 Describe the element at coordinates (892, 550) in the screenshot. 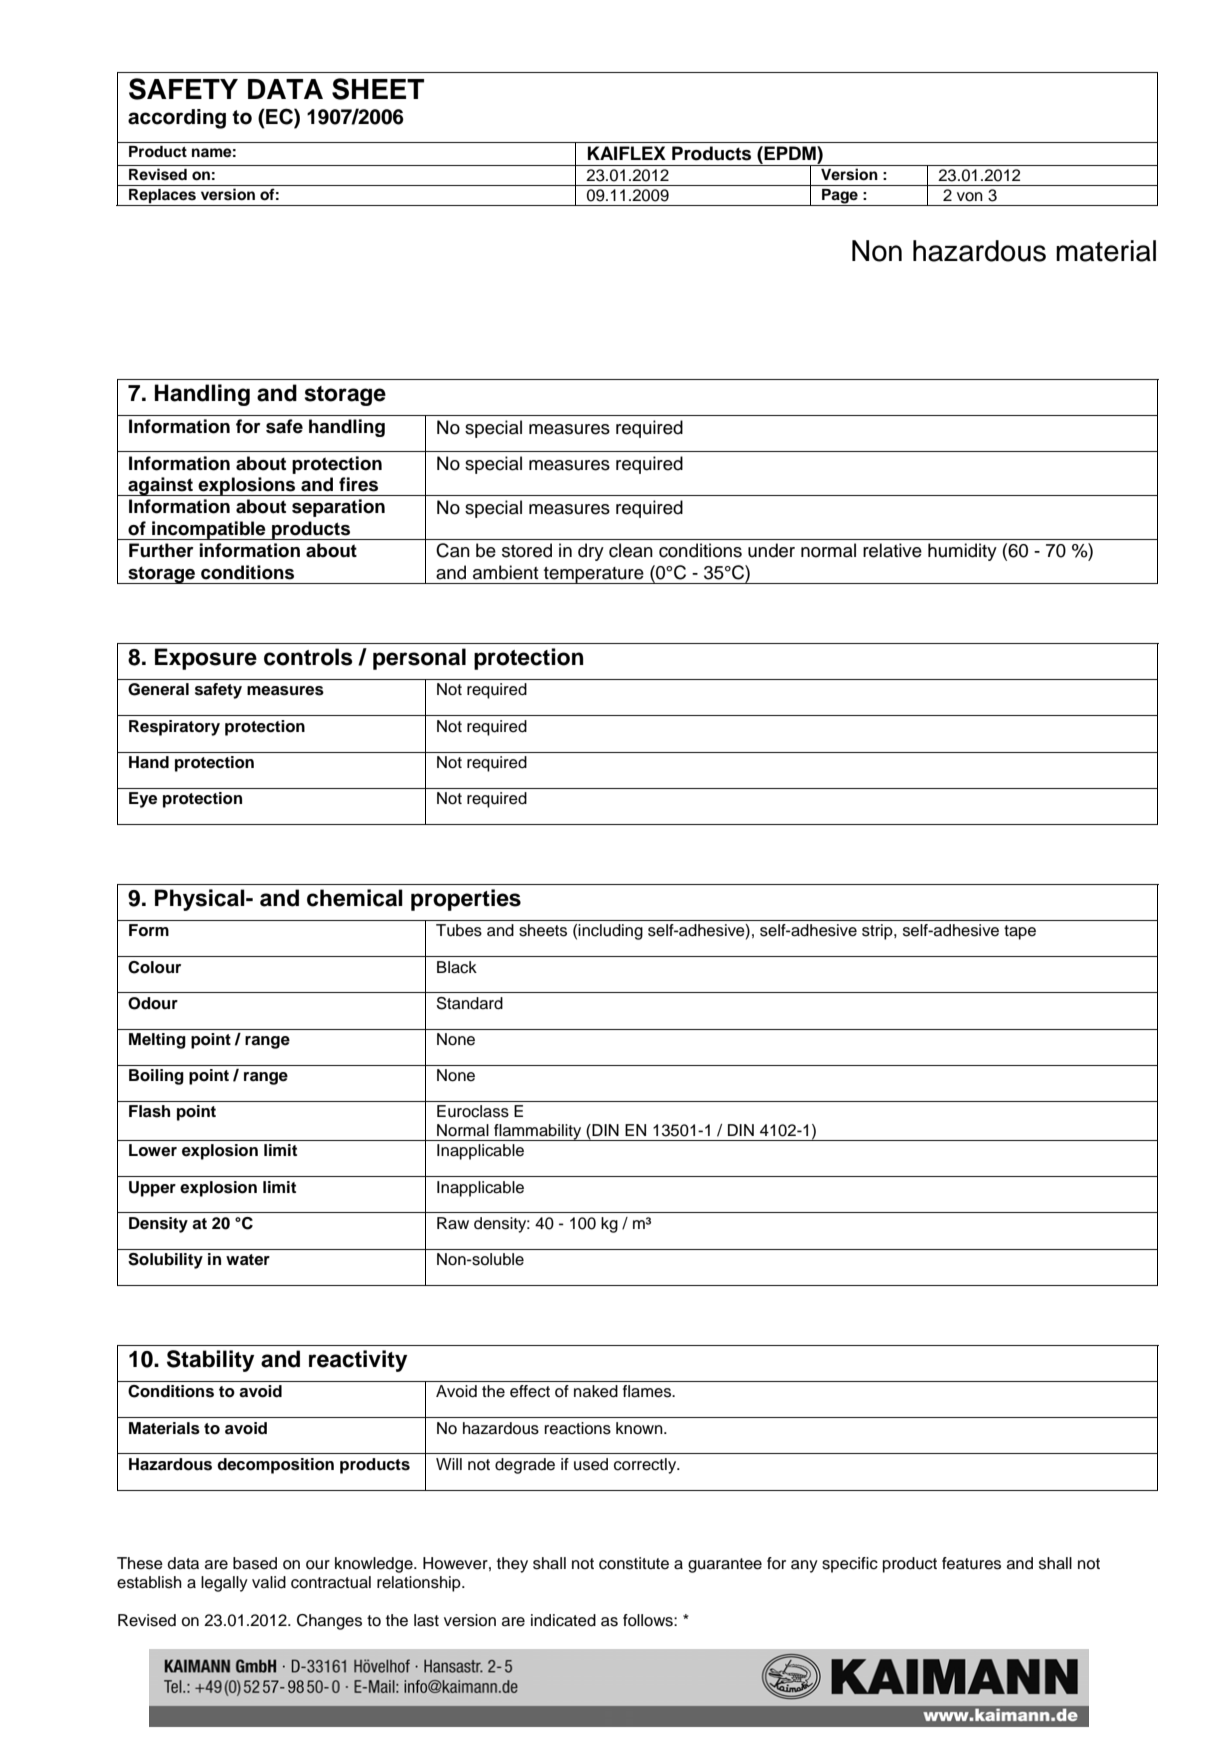

I see `relative` at that location.
